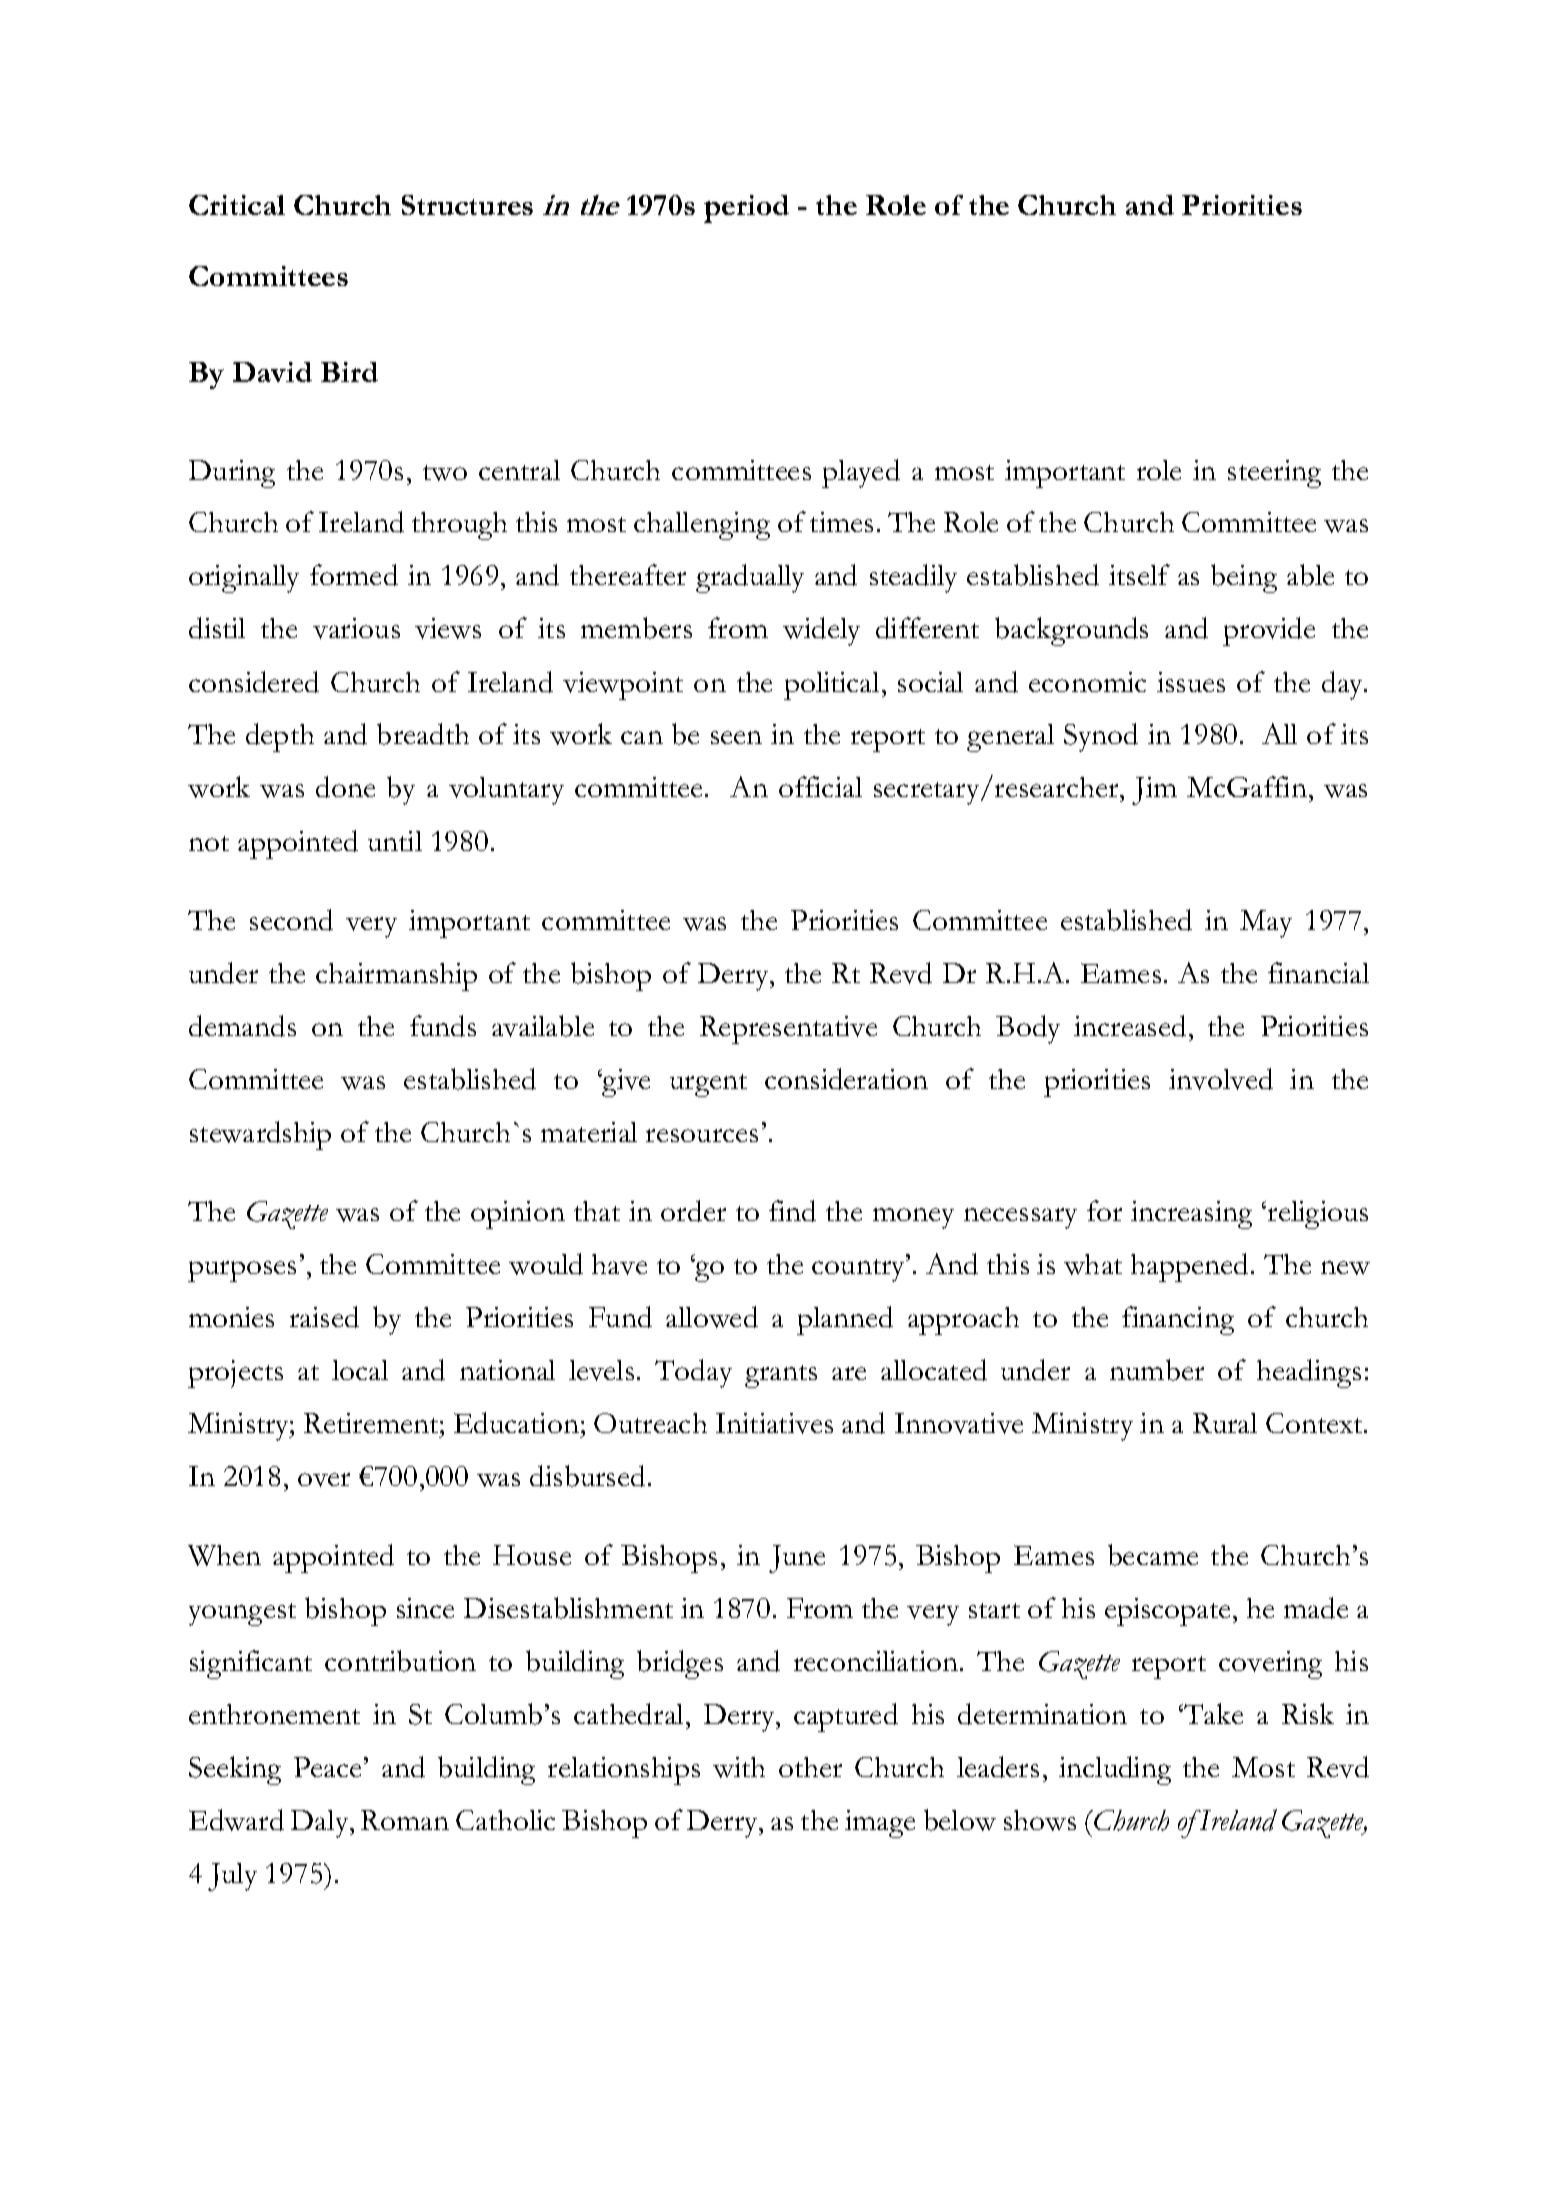 The height and width of the screenshot is (2204, 1558). I want to click on Critical, so click(237, 205).
